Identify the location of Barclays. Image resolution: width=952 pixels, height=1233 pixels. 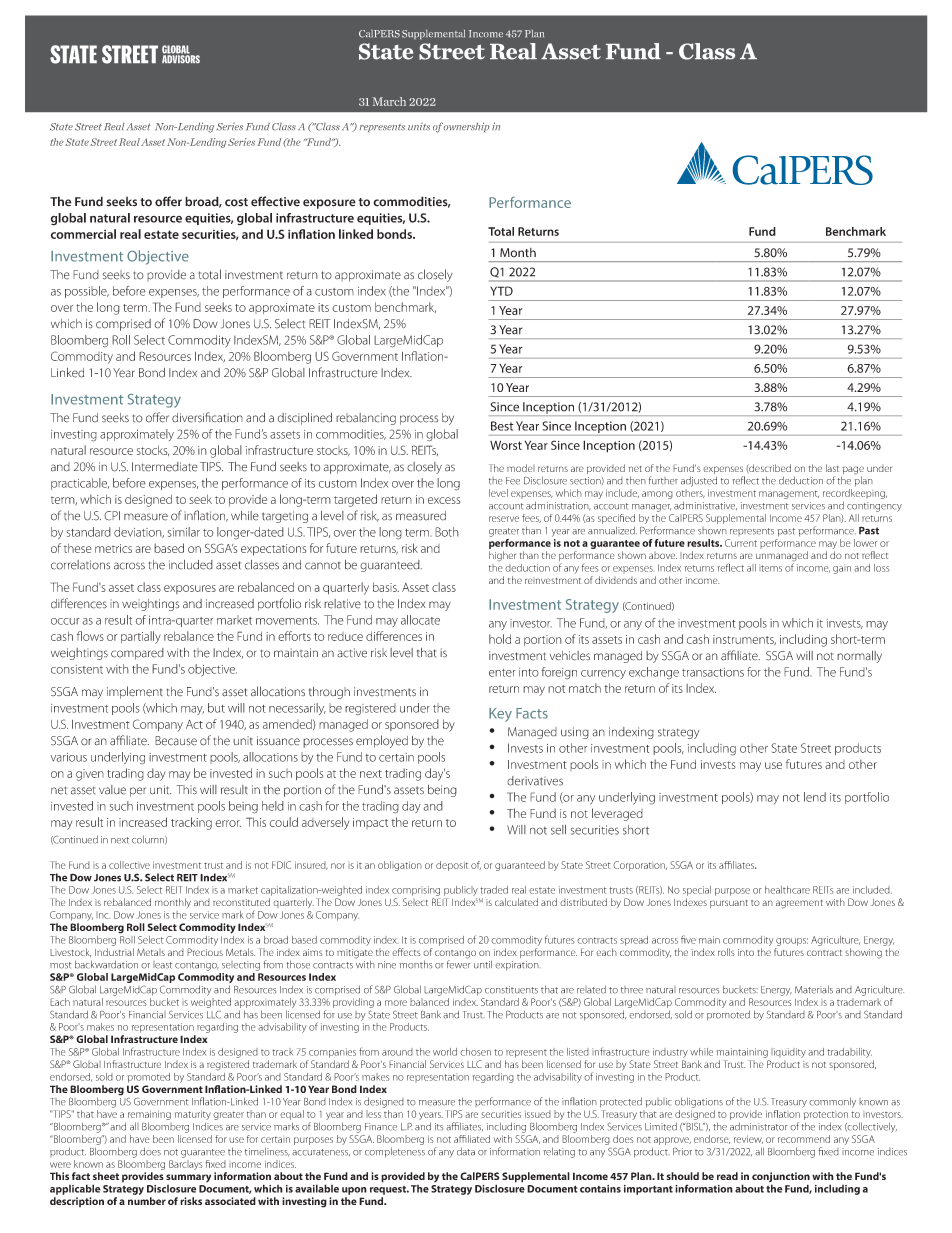
(186, 1163).
